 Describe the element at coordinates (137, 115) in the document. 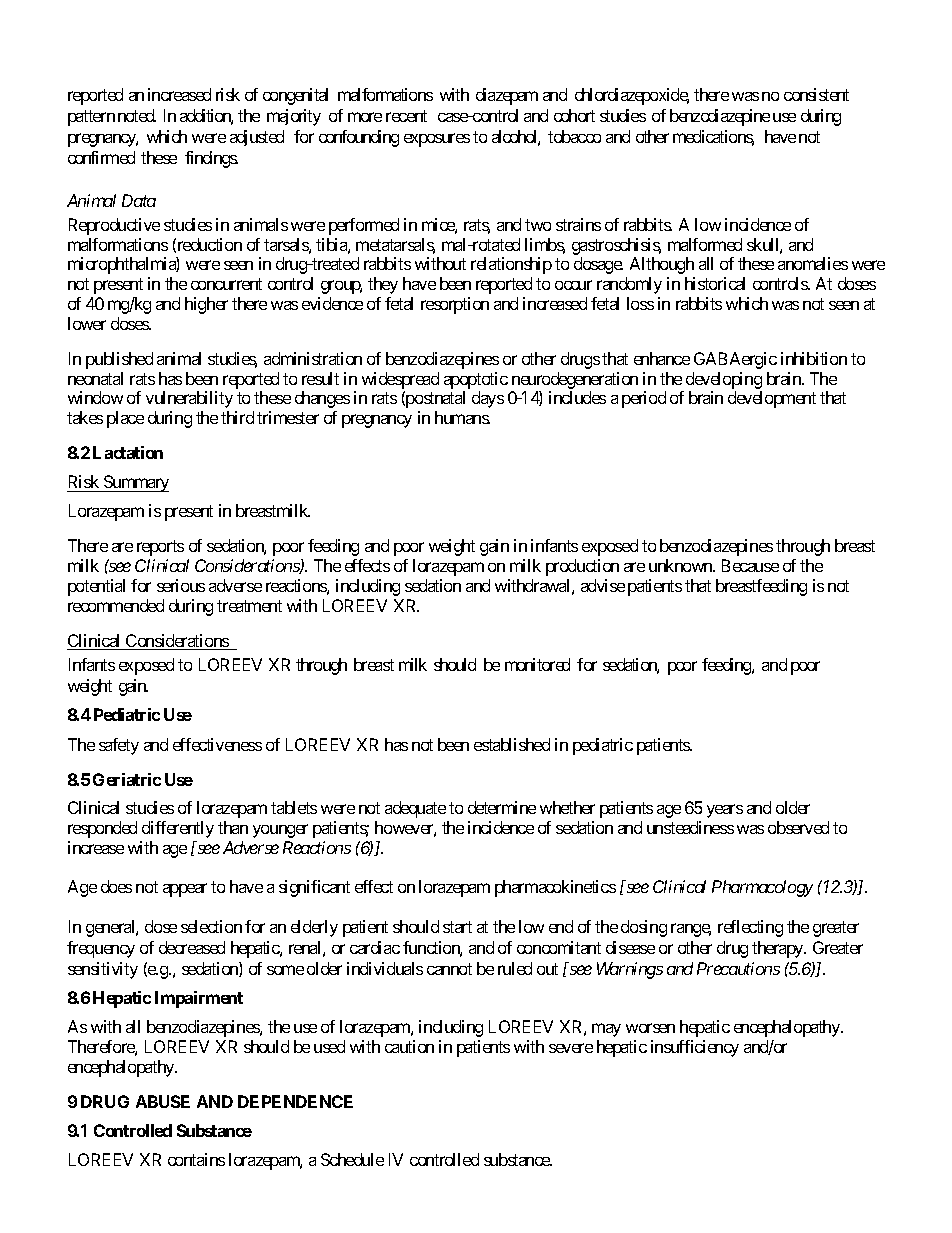

I see `noted` at that location.
